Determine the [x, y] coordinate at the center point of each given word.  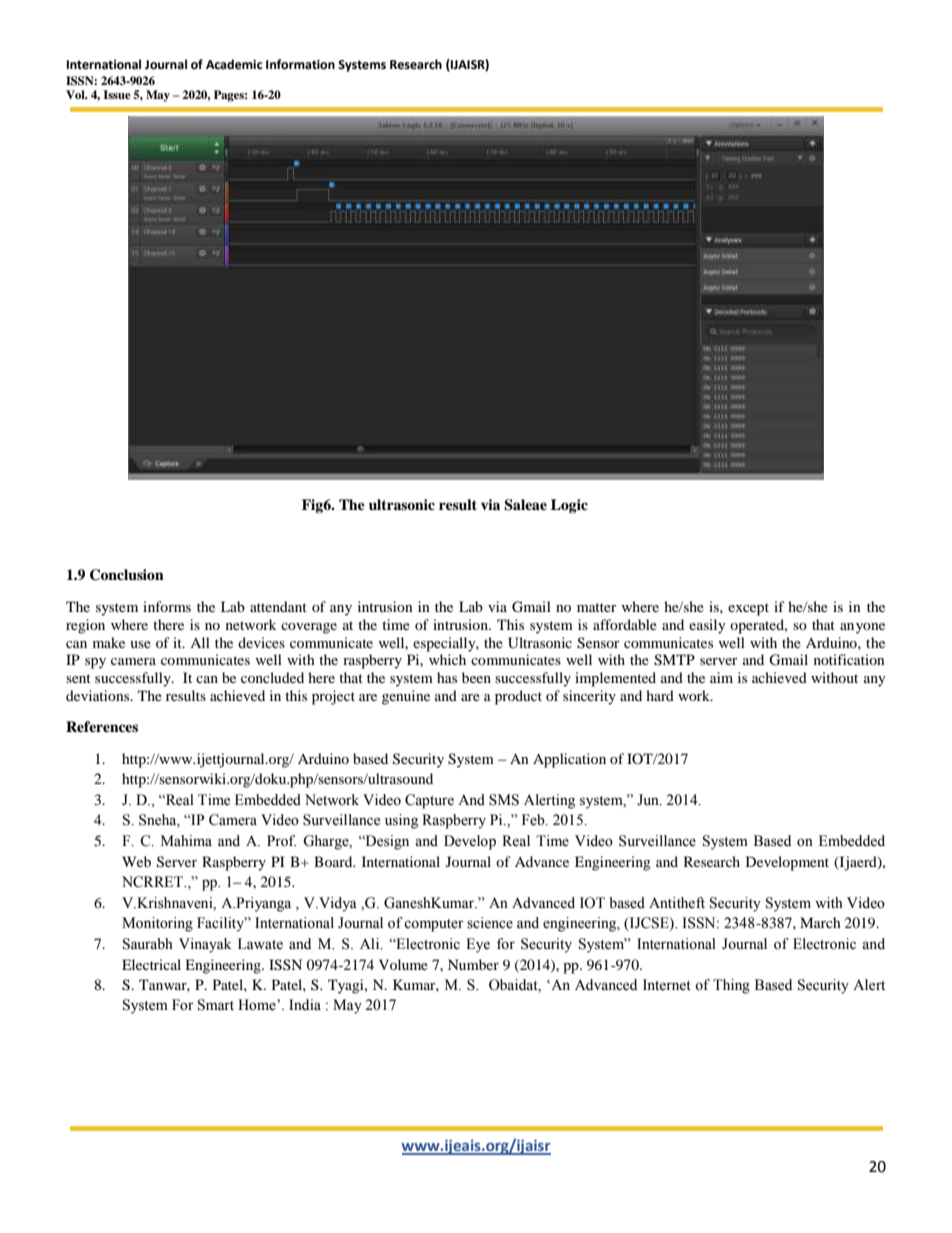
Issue [117, 94]
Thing [731, 986]
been [476, 677]
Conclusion [127, 575]
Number [473, 964]
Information [300, 64]
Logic [569, 506]
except [748, 609]
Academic [234, 64]
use [140, 644]
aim [721, 677]
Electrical [151, 964]
